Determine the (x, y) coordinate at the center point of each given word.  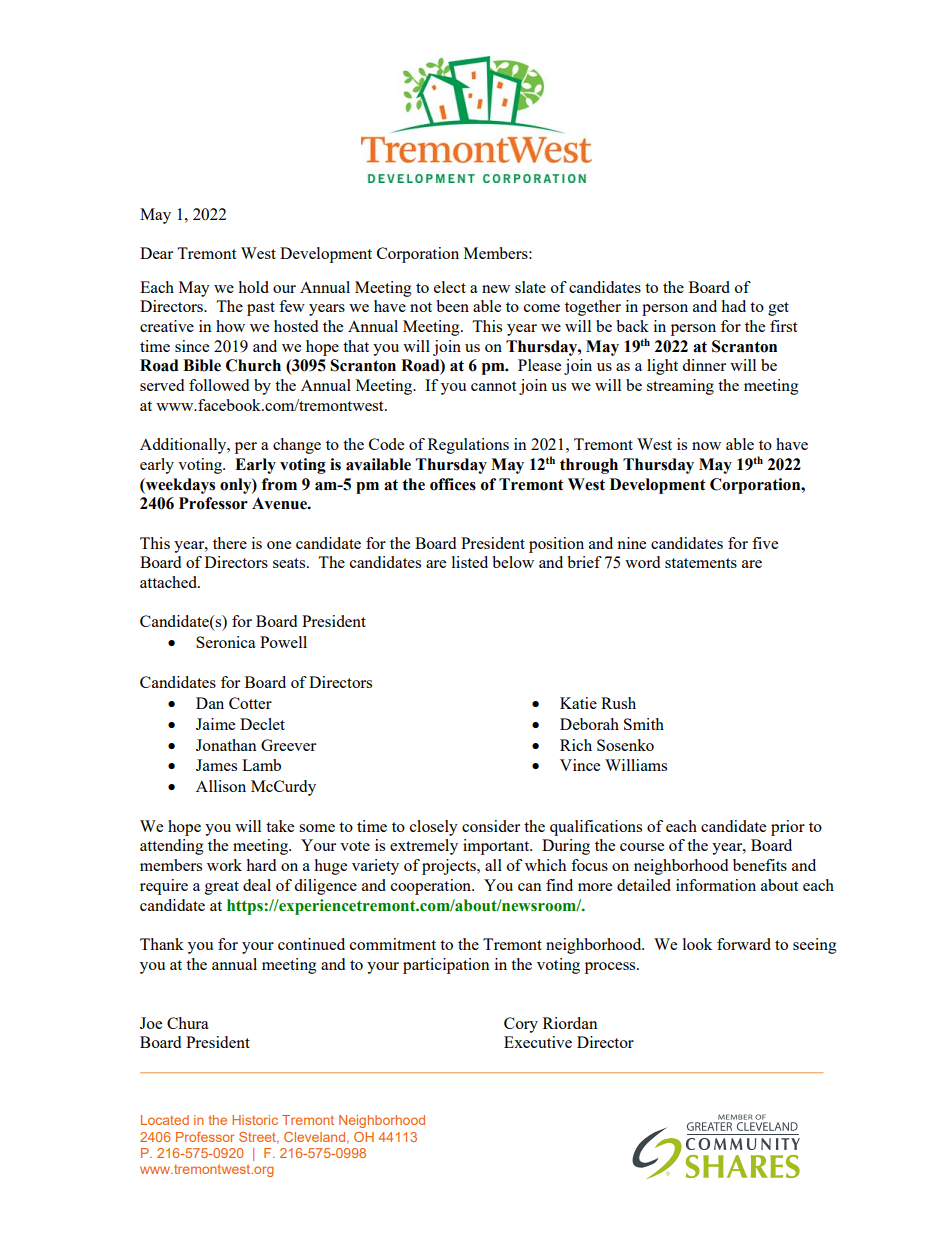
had (733, 306)
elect (450, 287)
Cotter (250, 703)
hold (253, 287)
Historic (255, 1120)
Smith (644, 724)
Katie (578, 703)
